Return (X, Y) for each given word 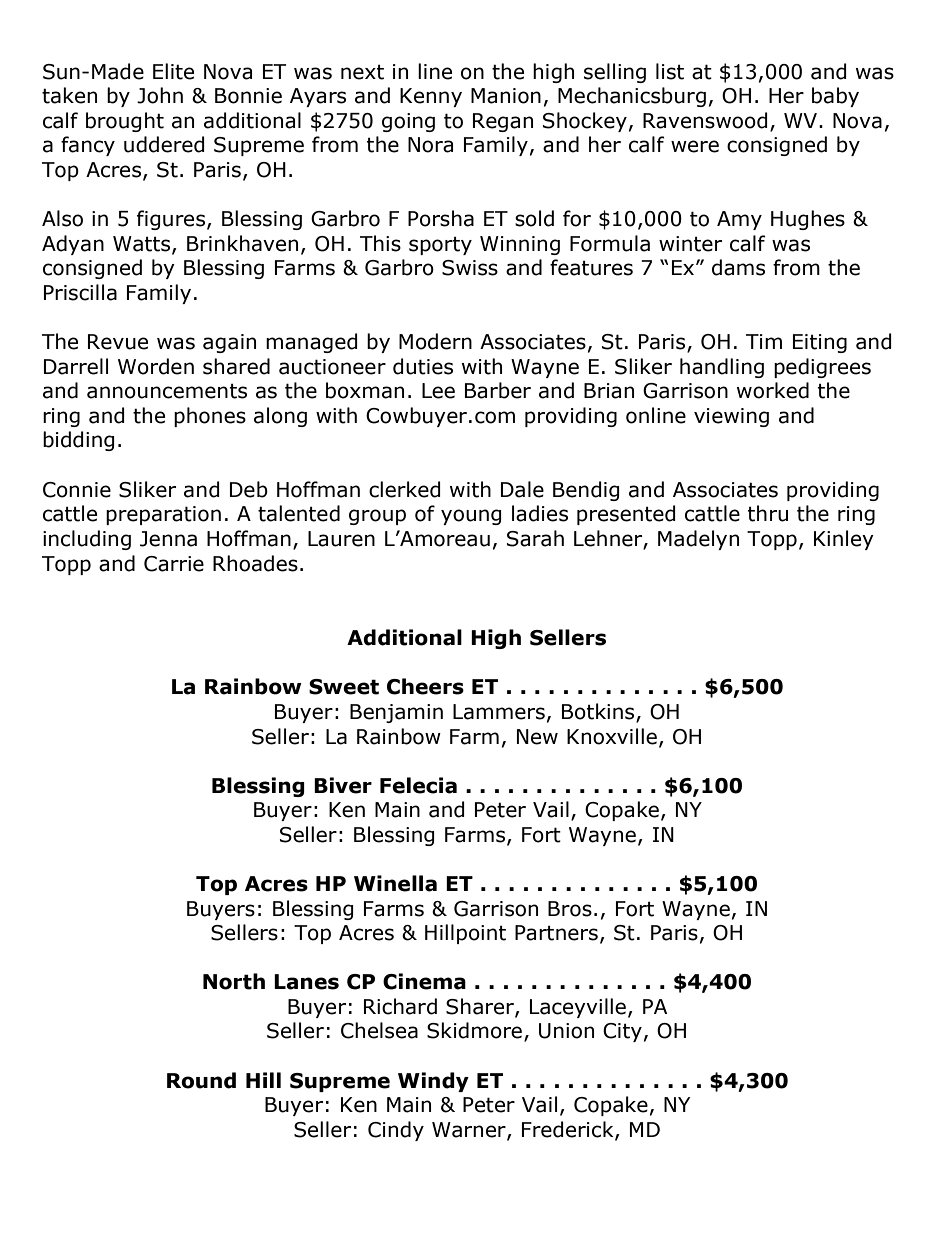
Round (201, 1080)
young (471, 517)
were (695, 146)
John (160, 95)
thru (768, 513)
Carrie (174, 564)
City (622, 1032)
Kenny (431, 97)
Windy (433, 1082)
